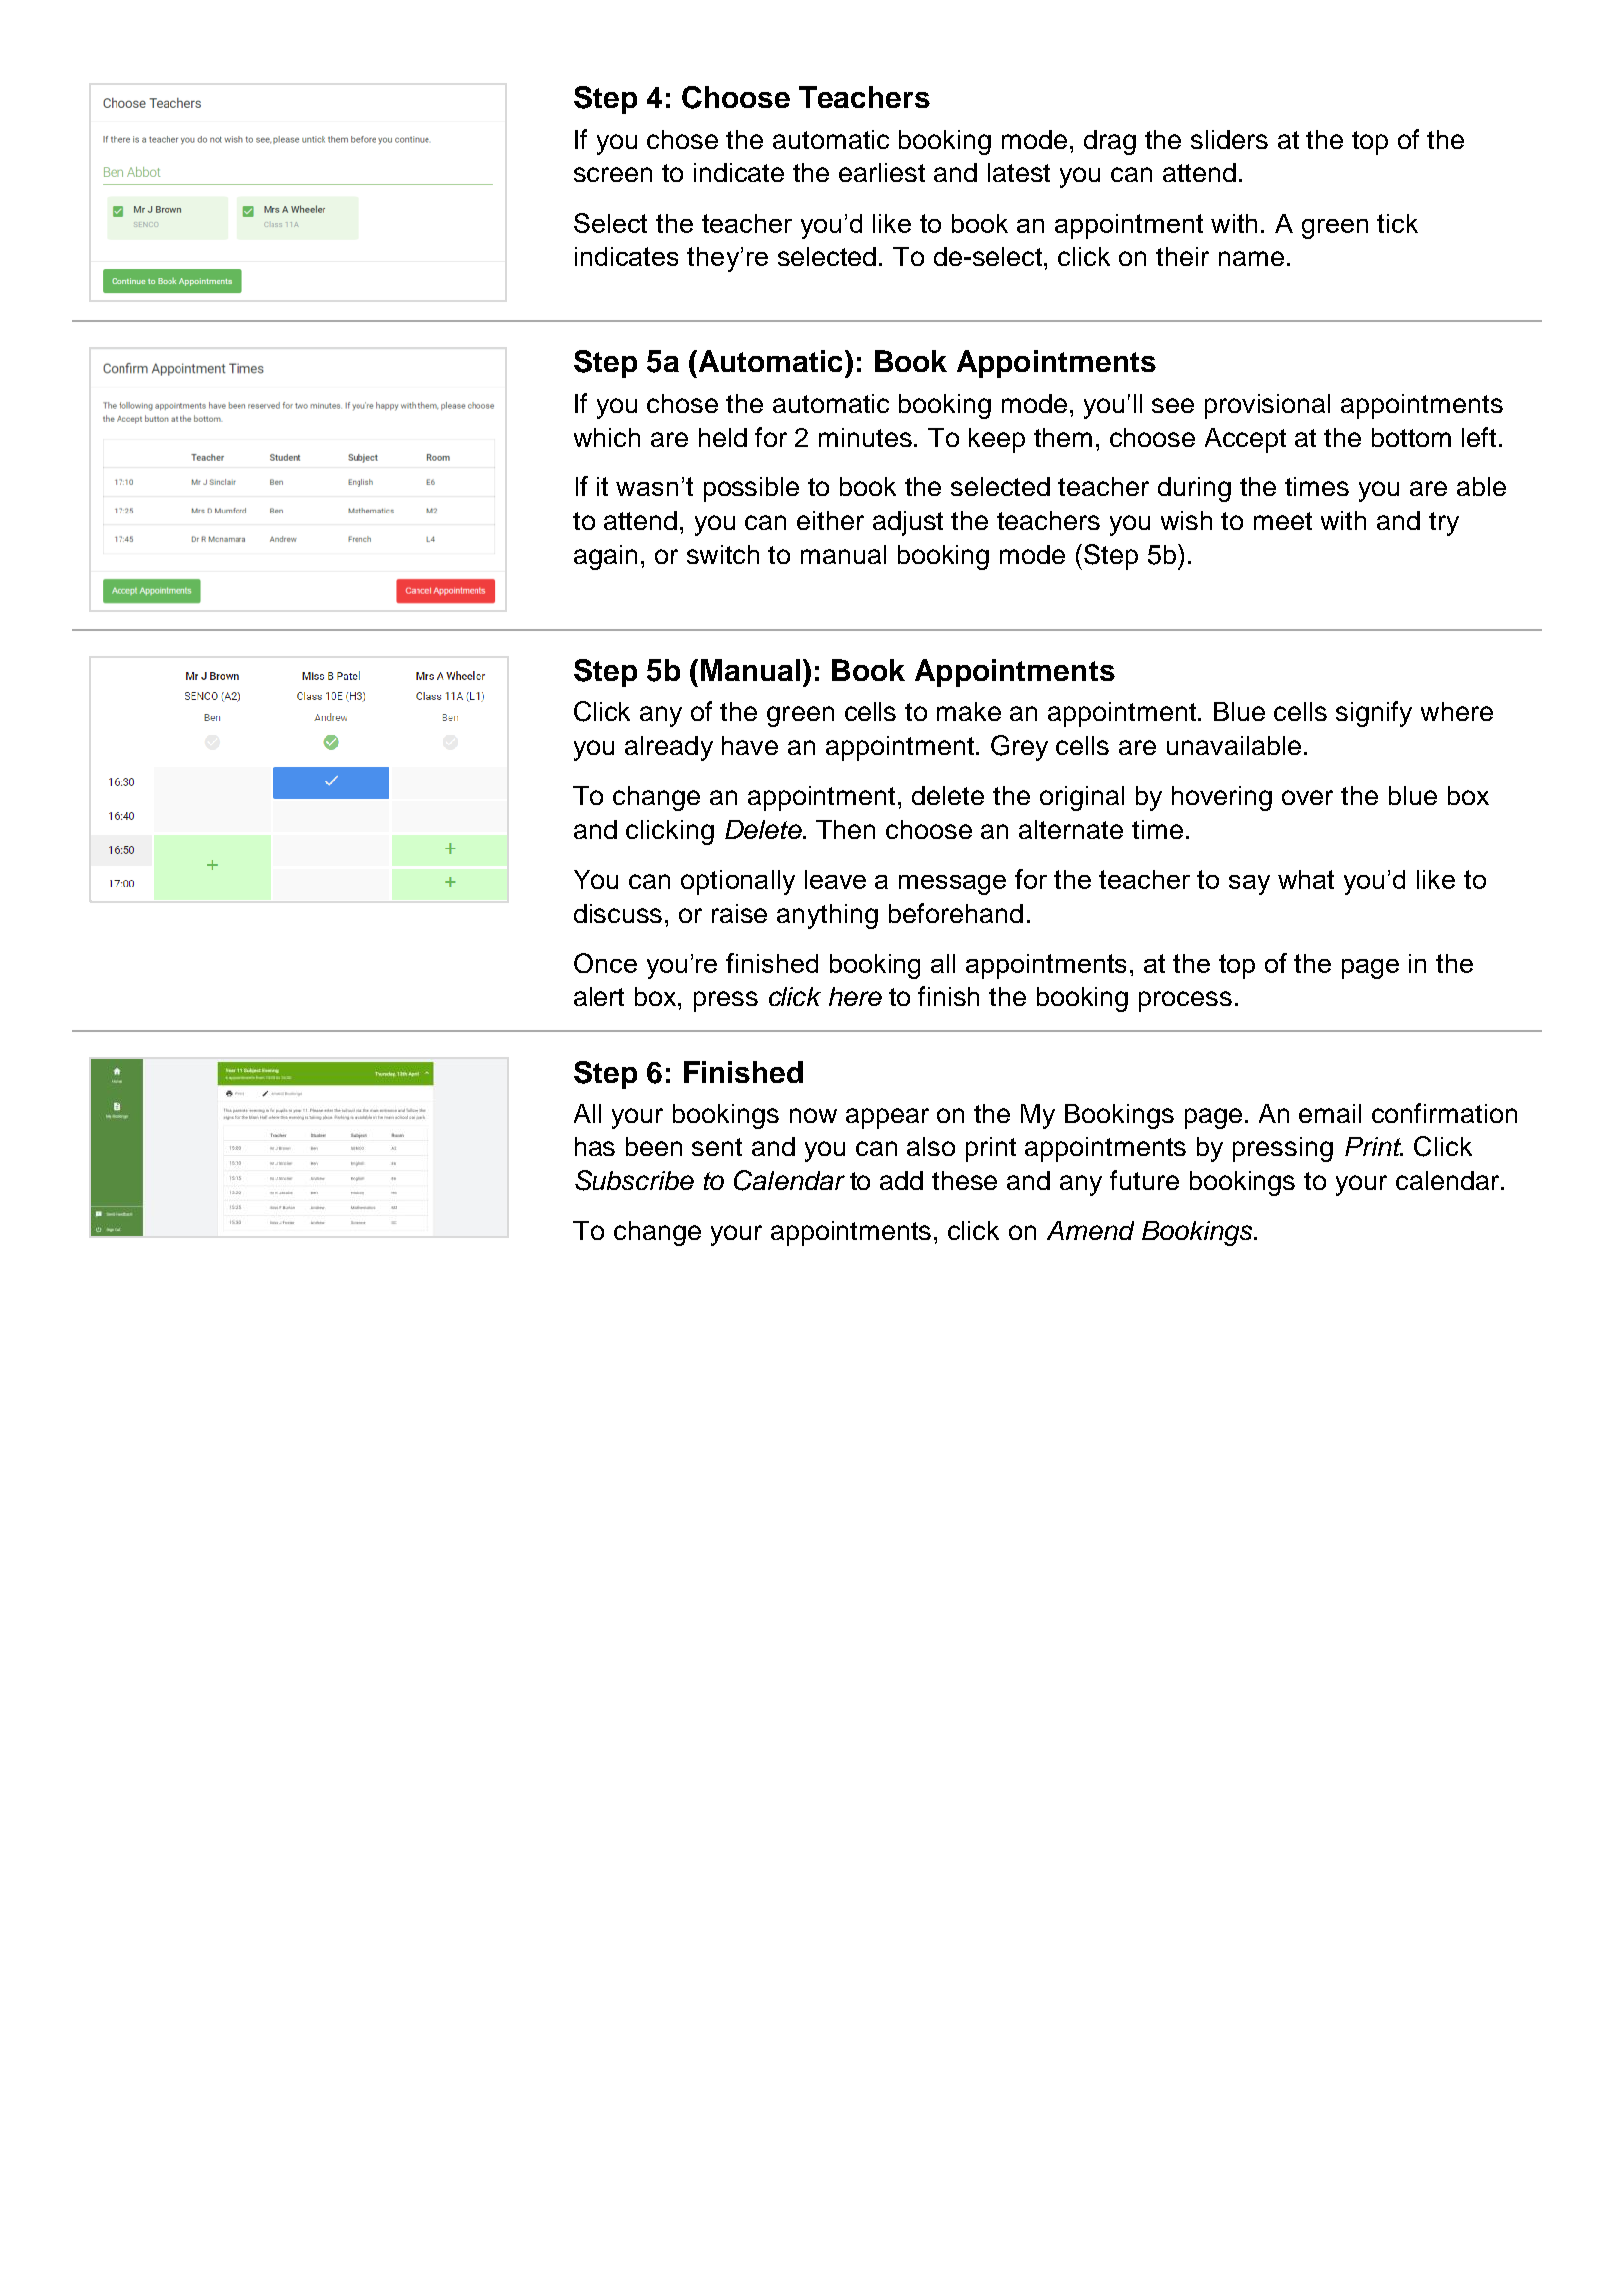  I want to click on latest, so click(1019, 172).
